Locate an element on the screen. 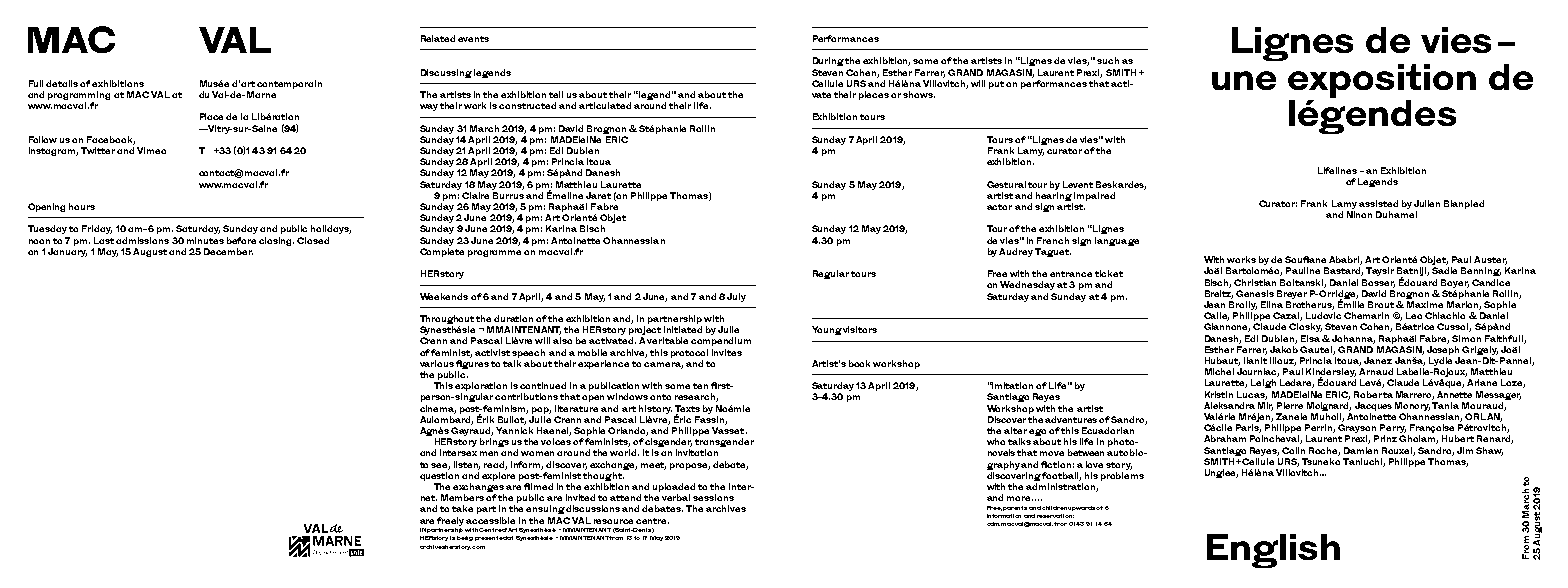 Image resolution: width=1568 pixels, height=588 pixels. Related is located at coordinates (438, 38).
